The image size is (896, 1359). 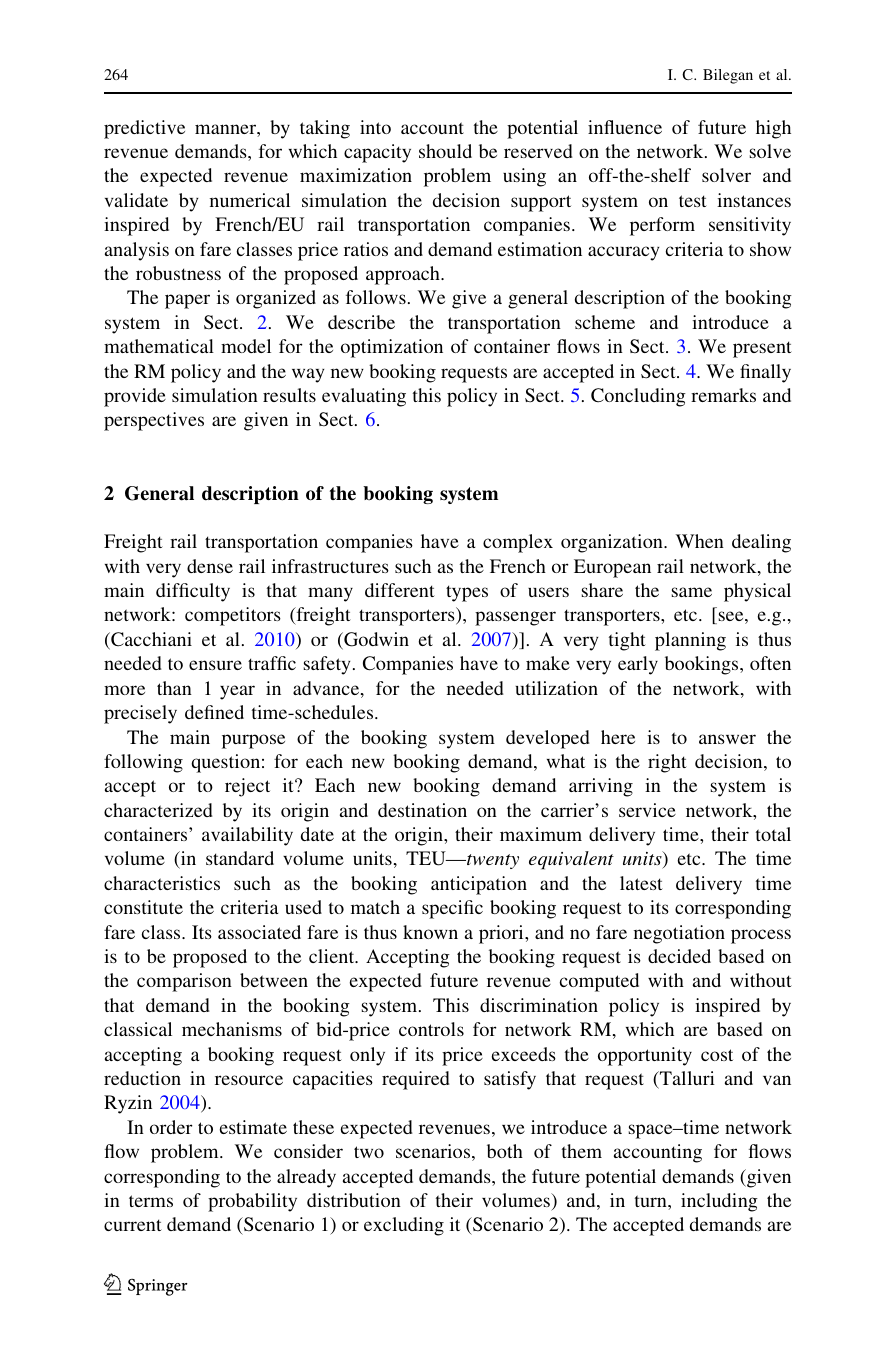 I want to click on numerical, so click(x=250, y=200).
